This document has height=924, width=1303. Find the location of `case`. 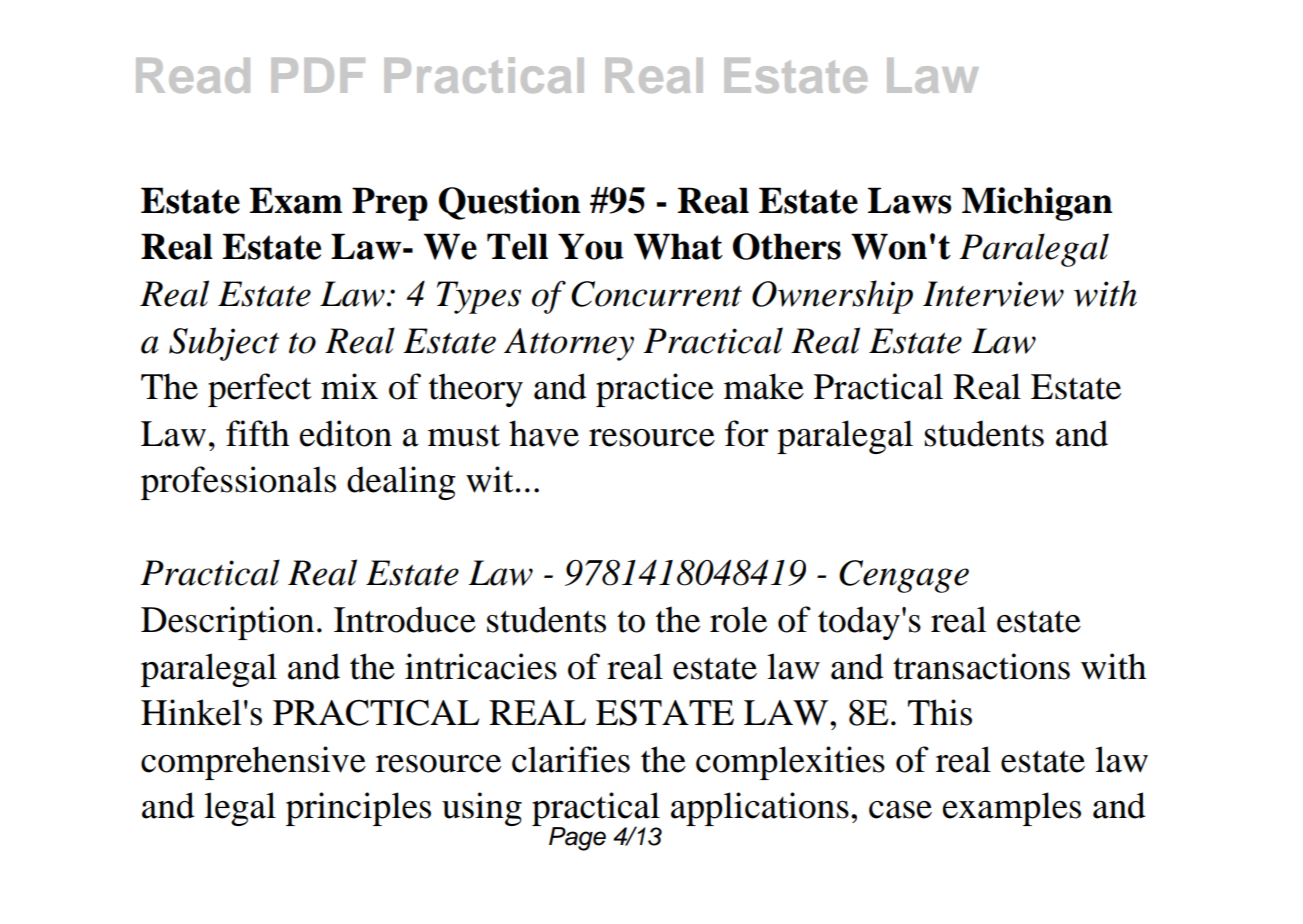

case is located at coordinates (900, 810).
